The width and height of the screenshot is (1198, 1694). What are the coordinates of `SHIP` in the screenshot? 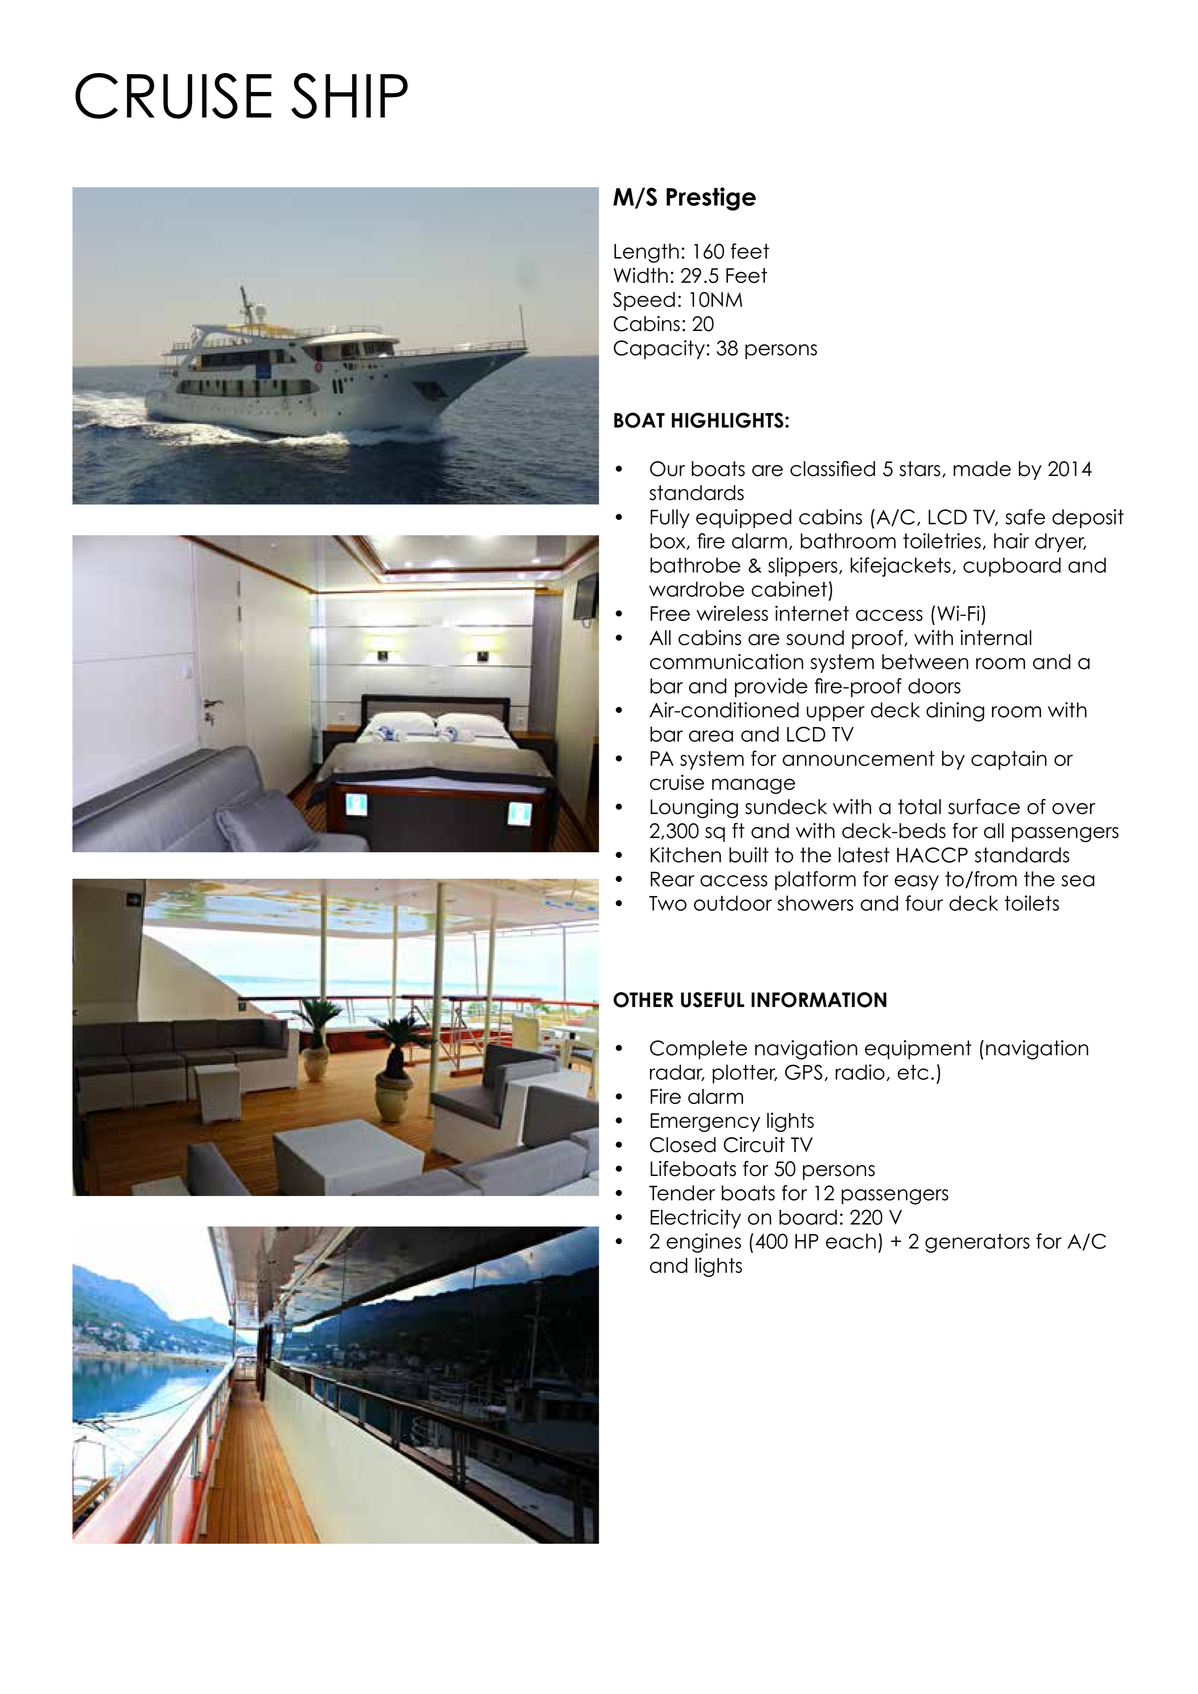 It's located at (349, 96).
